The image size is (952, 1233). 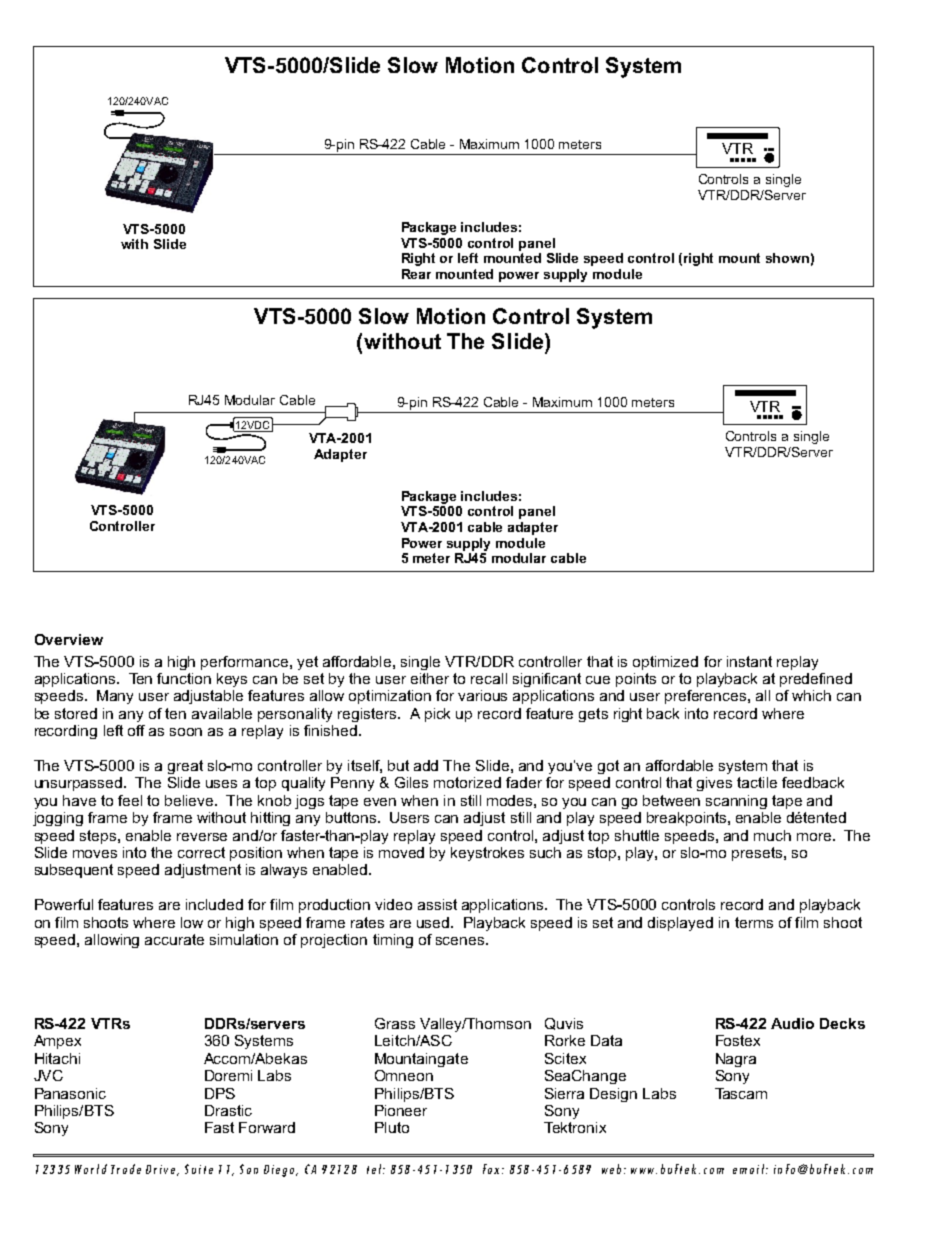 What do you see at coordinates (130, 800) in the screenshot?
I see `feel` at bounding box center [130, 800].
